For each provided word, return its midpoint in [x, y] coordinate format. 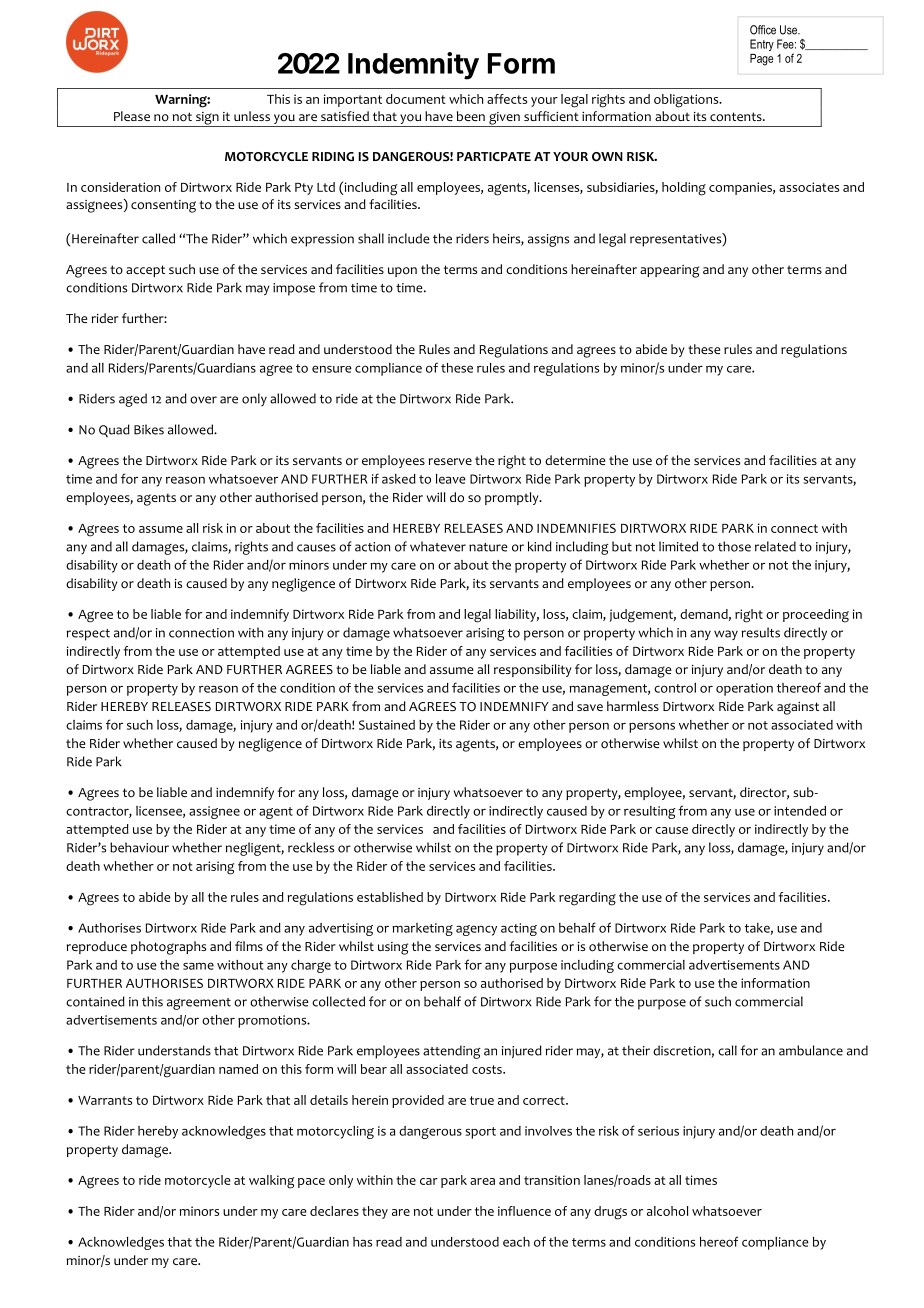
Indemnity [413, 66]
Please [132, 116]
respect [88, 635]
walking [271, 1182]
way [726, 635]
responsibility [532, 670]
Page [761, 60]
